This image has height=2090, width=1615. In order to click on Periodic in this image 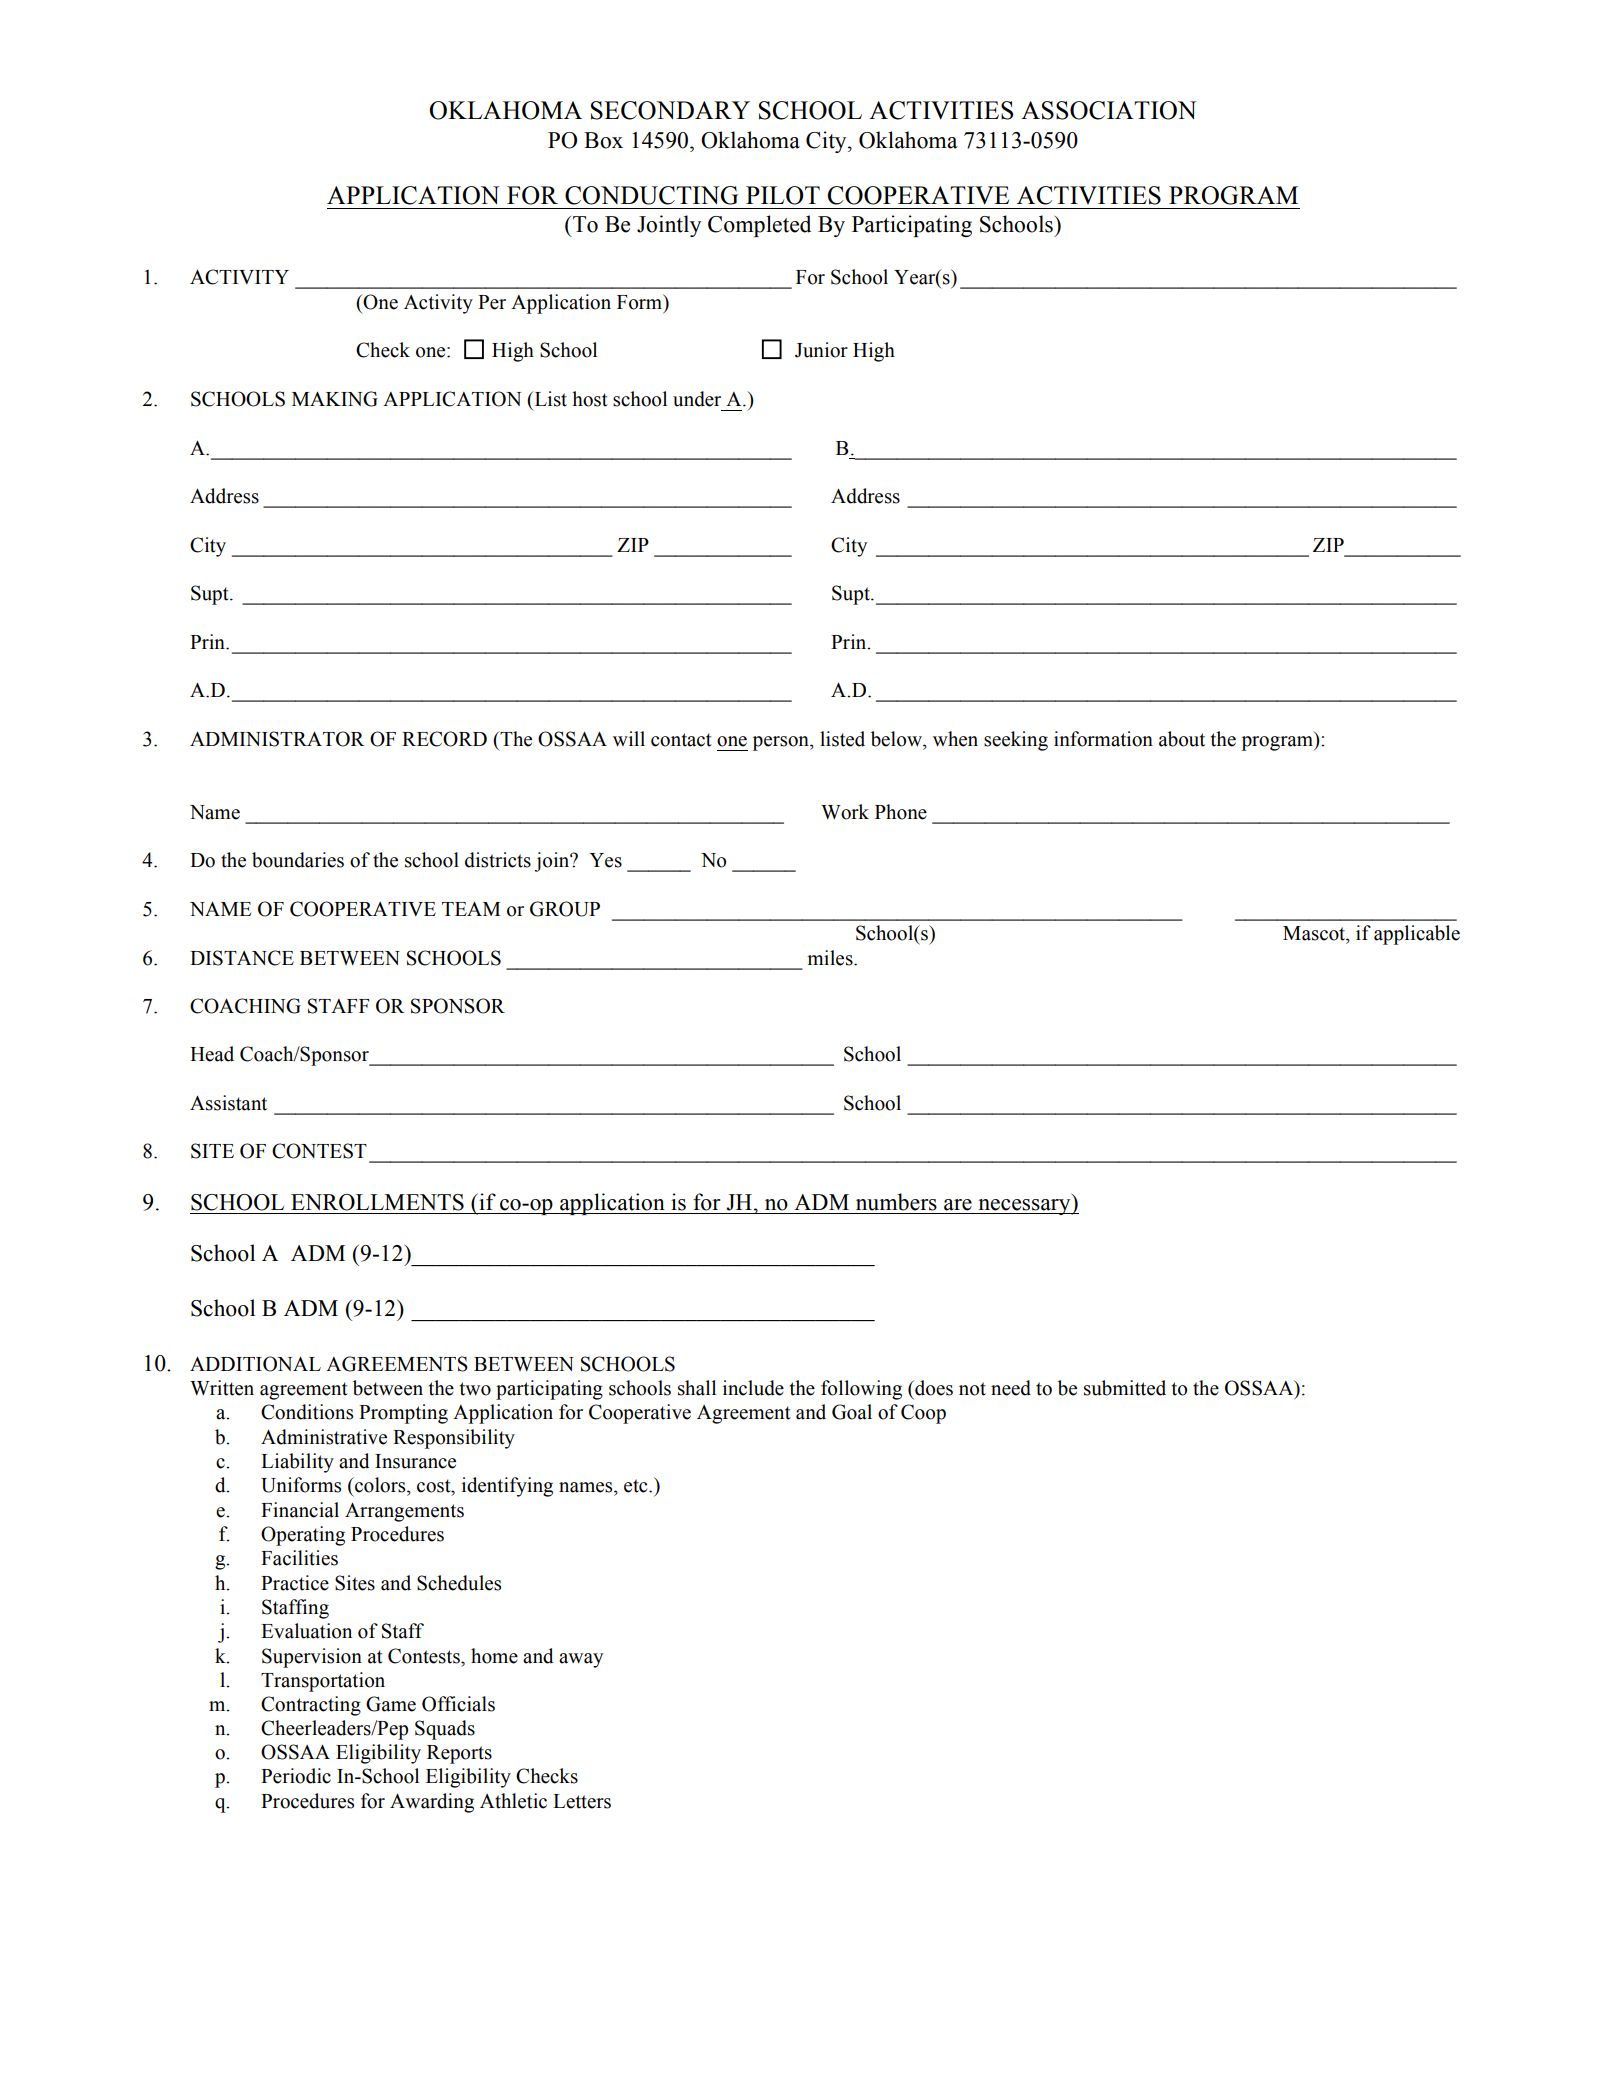, I will do `click(296, 1776)`.
